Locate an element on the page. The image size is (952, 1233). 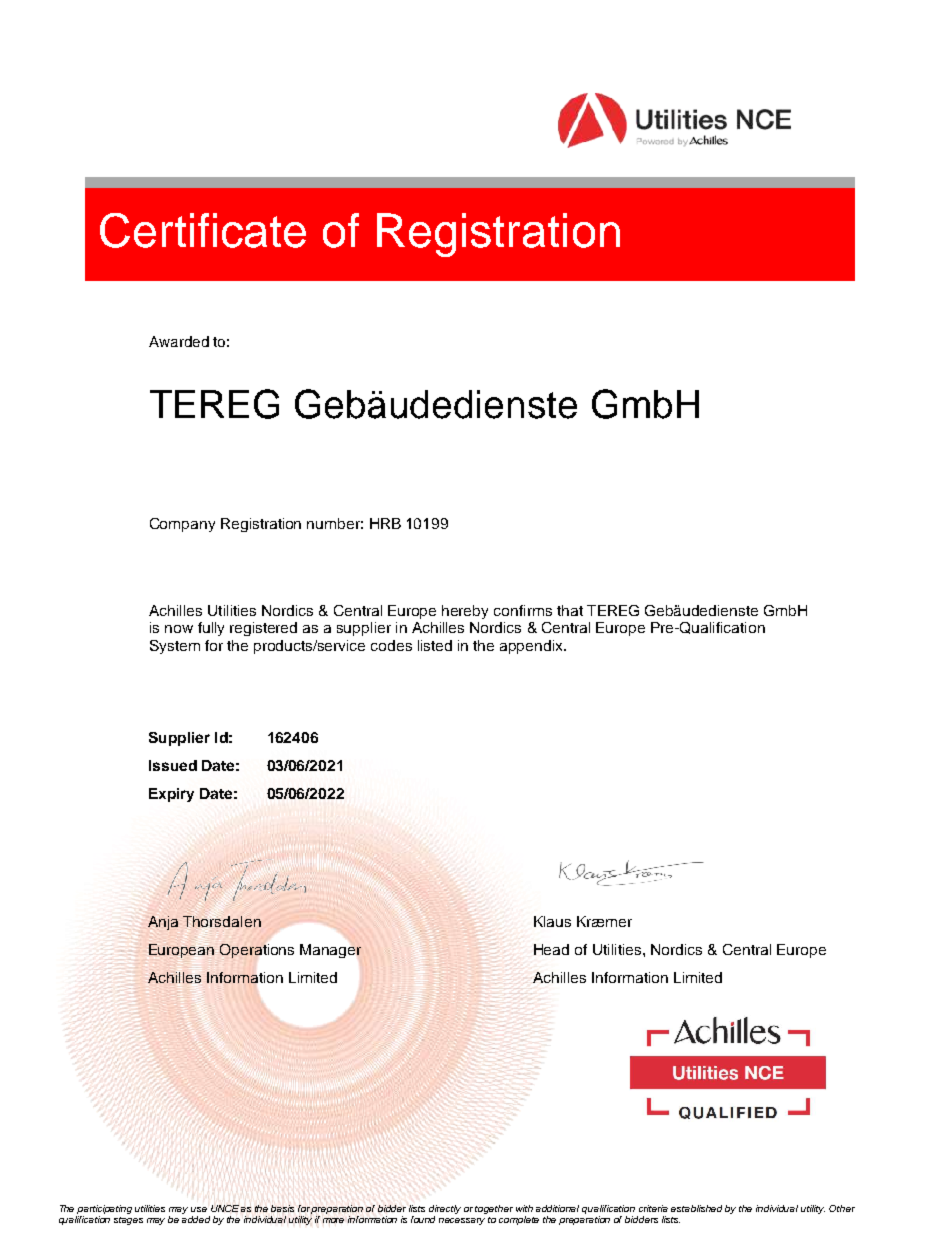
Anja is located at coordinates (163, 923).
